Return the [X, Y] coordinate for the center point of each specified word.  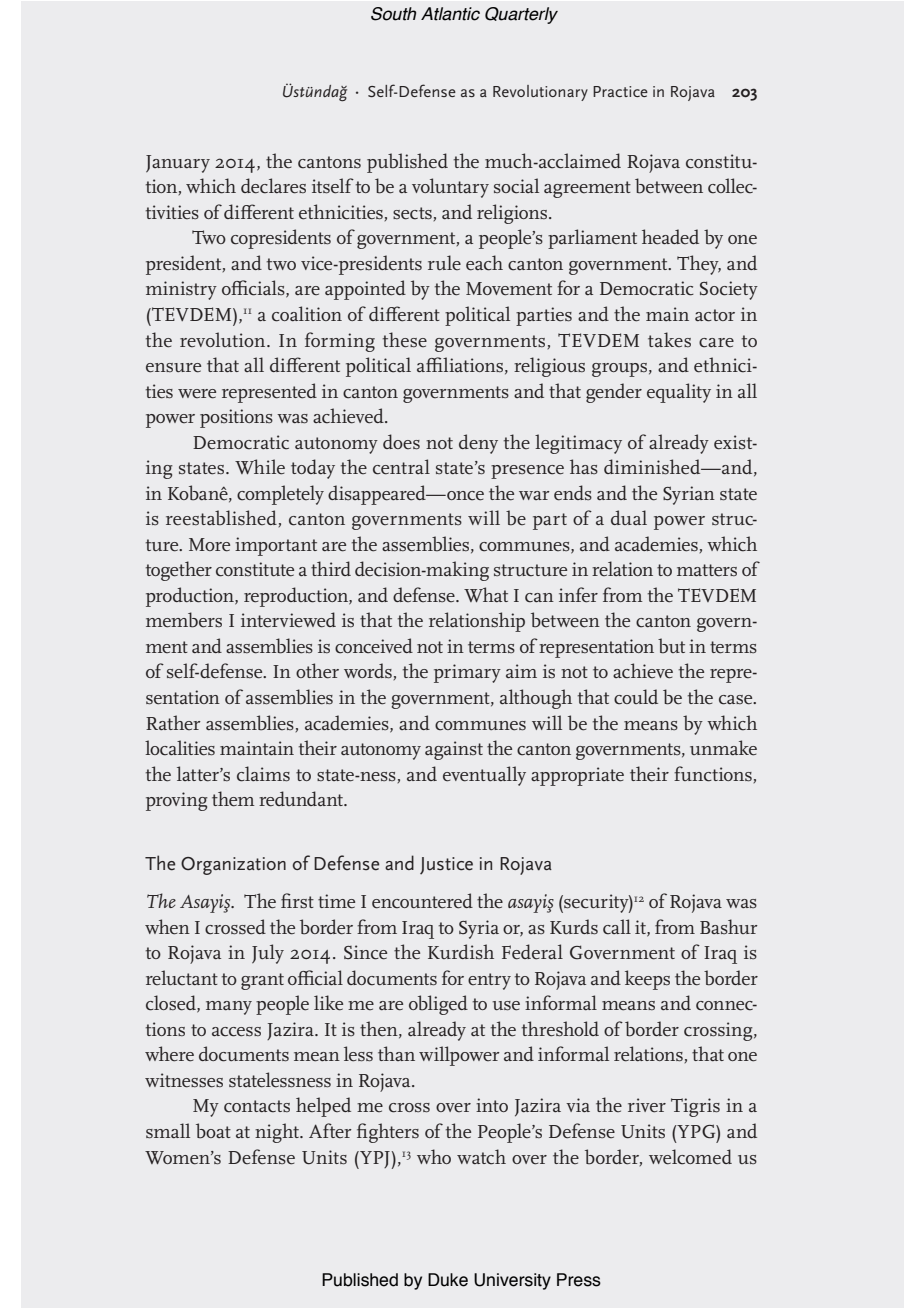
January [178, 164]
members [184, 620]
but [671, 646]
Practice [620, 91]
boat [213, 1131]
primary [467, 673]
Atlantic [450, 14]
